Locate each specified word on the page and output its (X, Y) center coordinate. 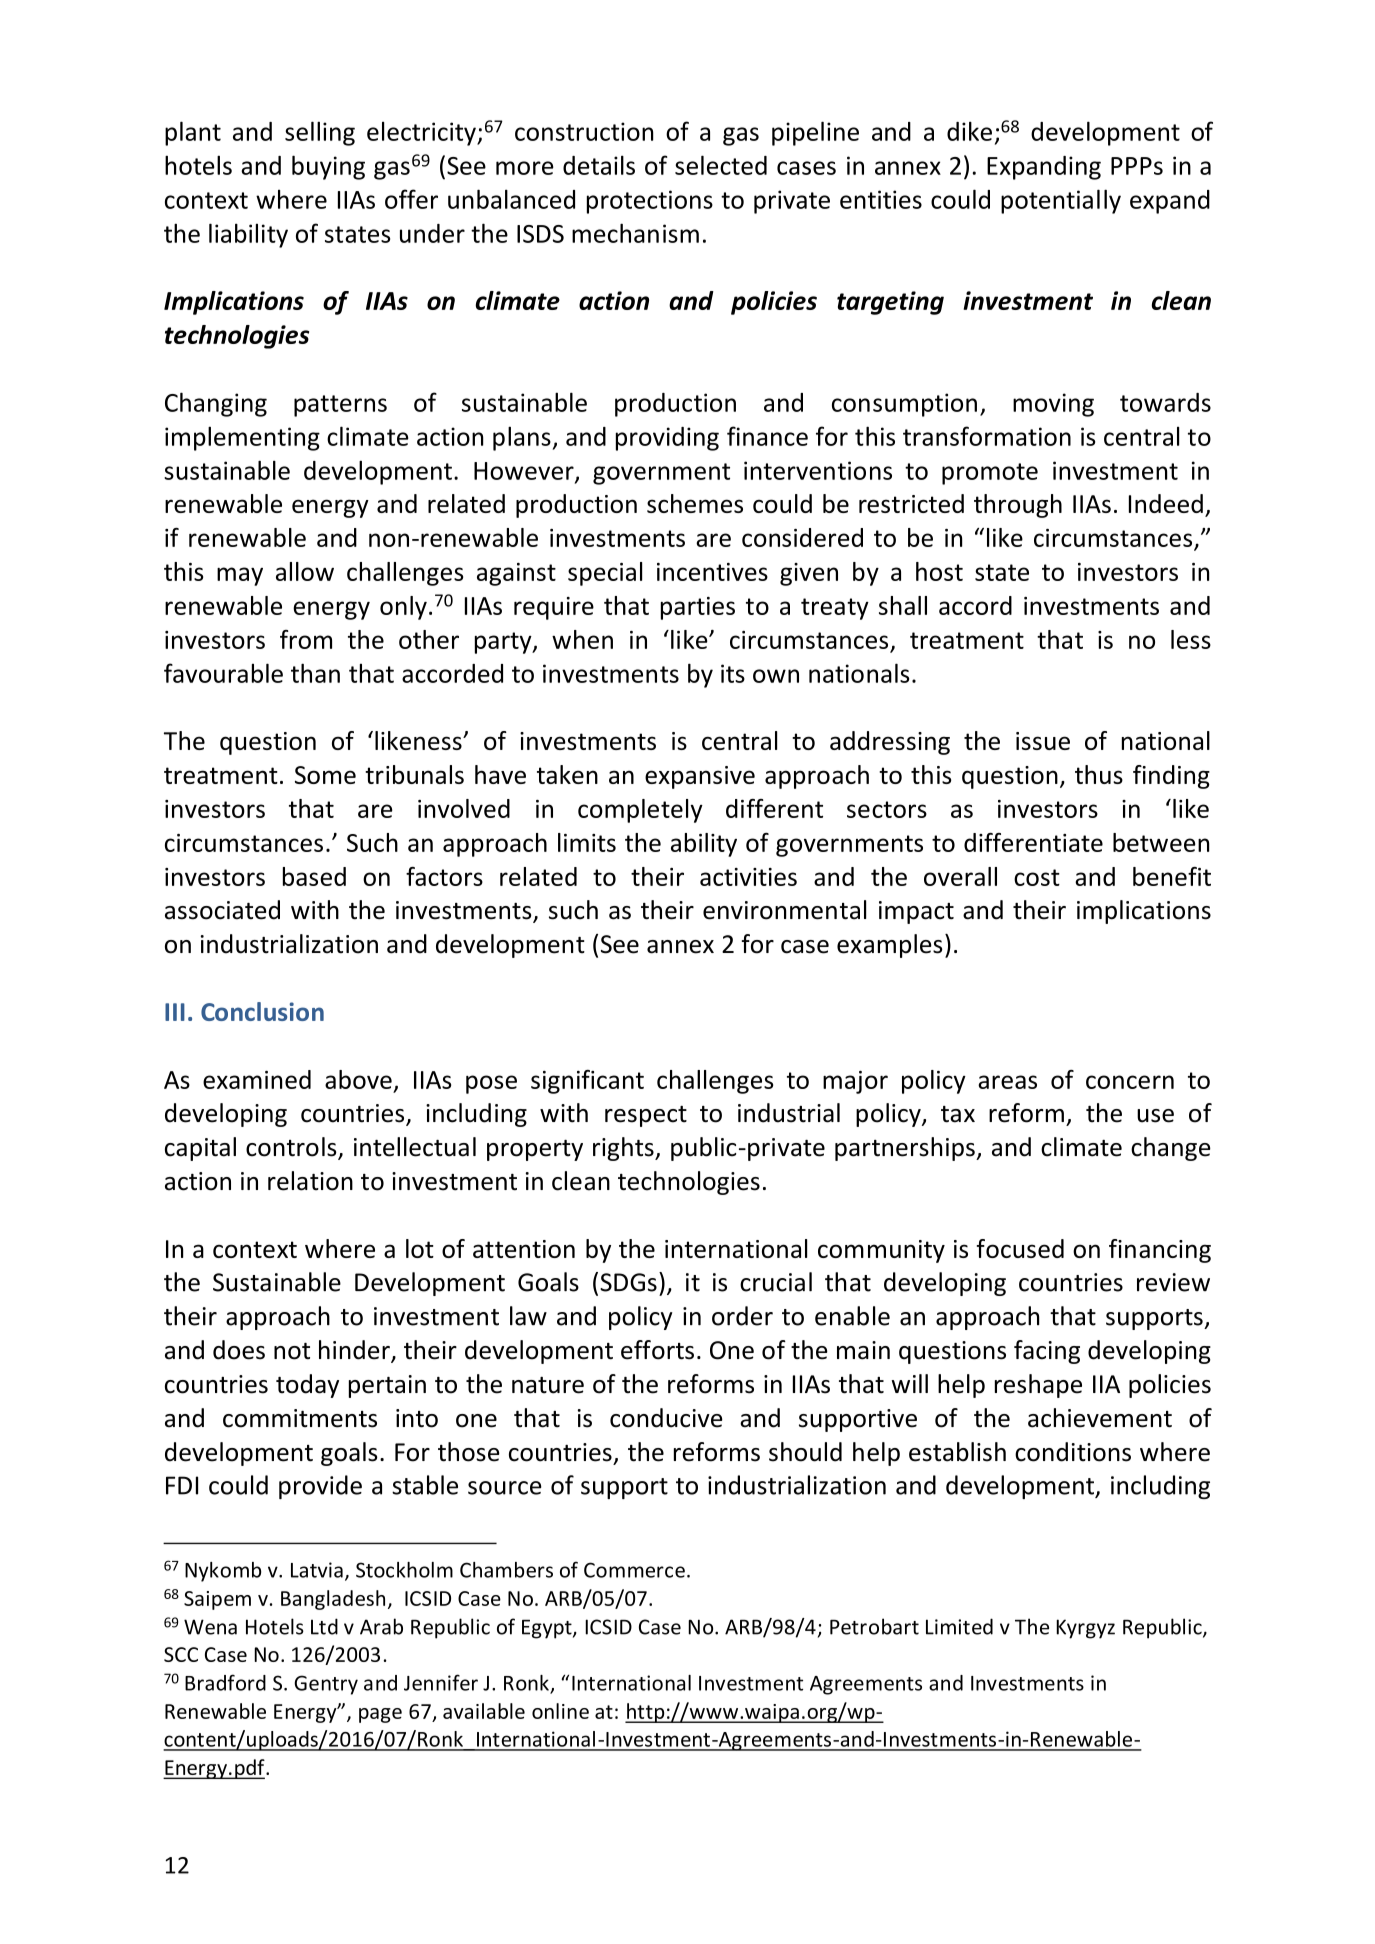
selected (721, 165)
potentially (1061, 201)
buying (328, 167)
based (314, 876)
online (560, 1711)
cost (1037, 877)
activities (748, 877)
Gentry (326, 1685)
